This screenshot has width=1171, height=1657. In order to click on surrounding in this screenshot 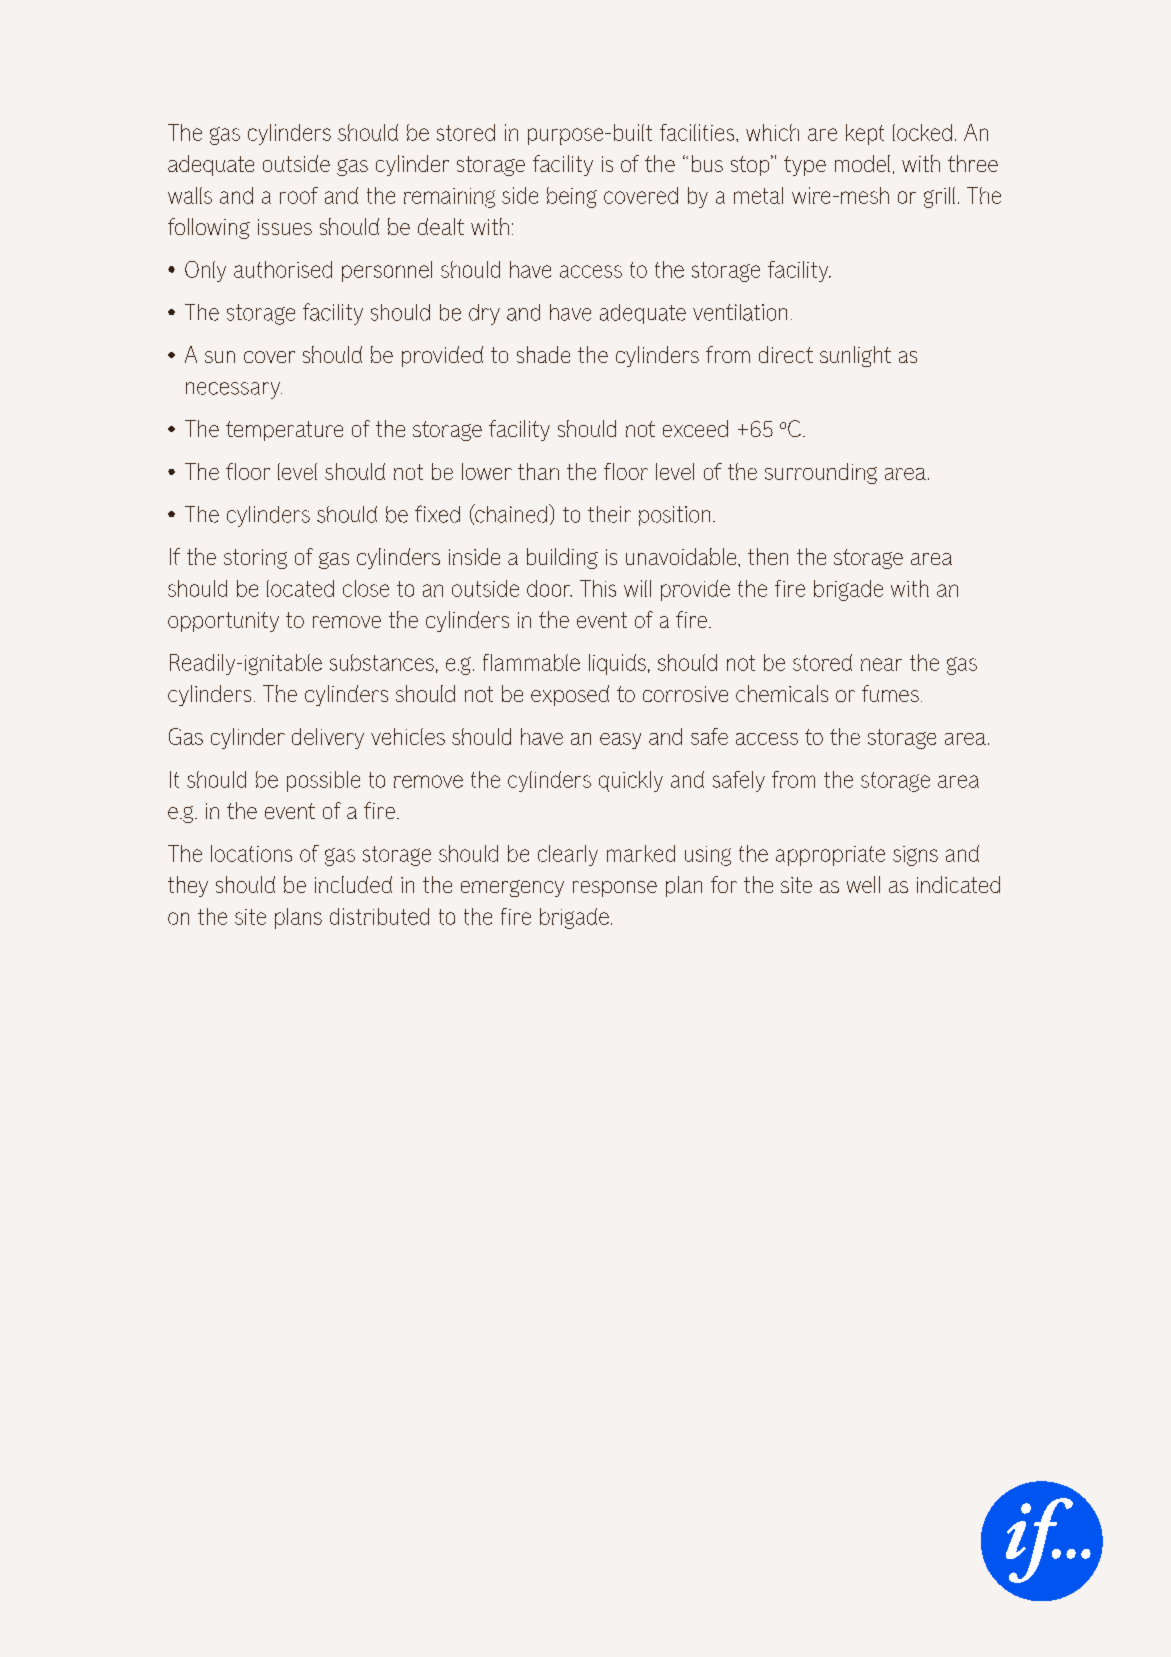, I will do `click(821, 473)`.
